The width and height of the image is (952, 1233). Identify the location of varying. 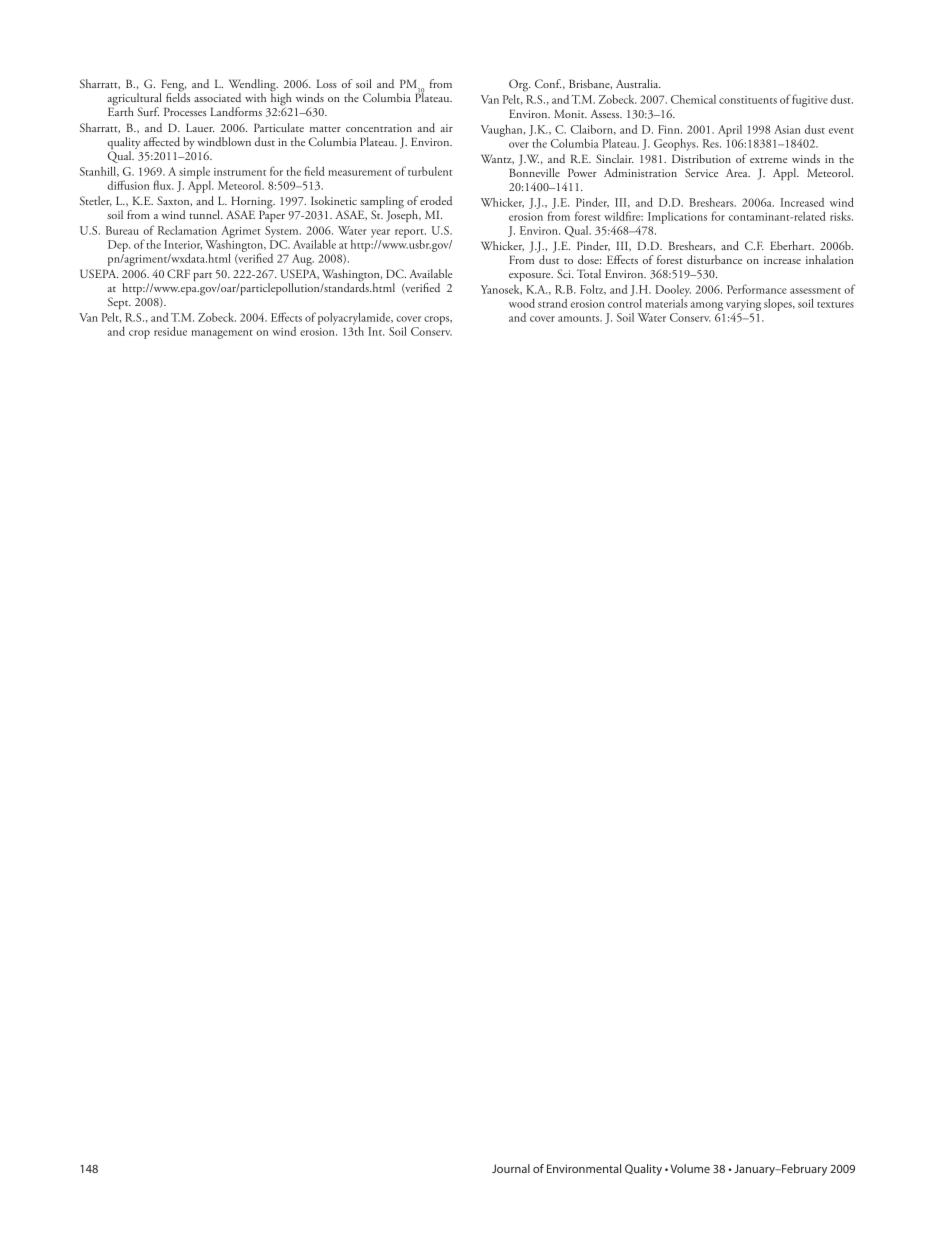
(743, 307).
